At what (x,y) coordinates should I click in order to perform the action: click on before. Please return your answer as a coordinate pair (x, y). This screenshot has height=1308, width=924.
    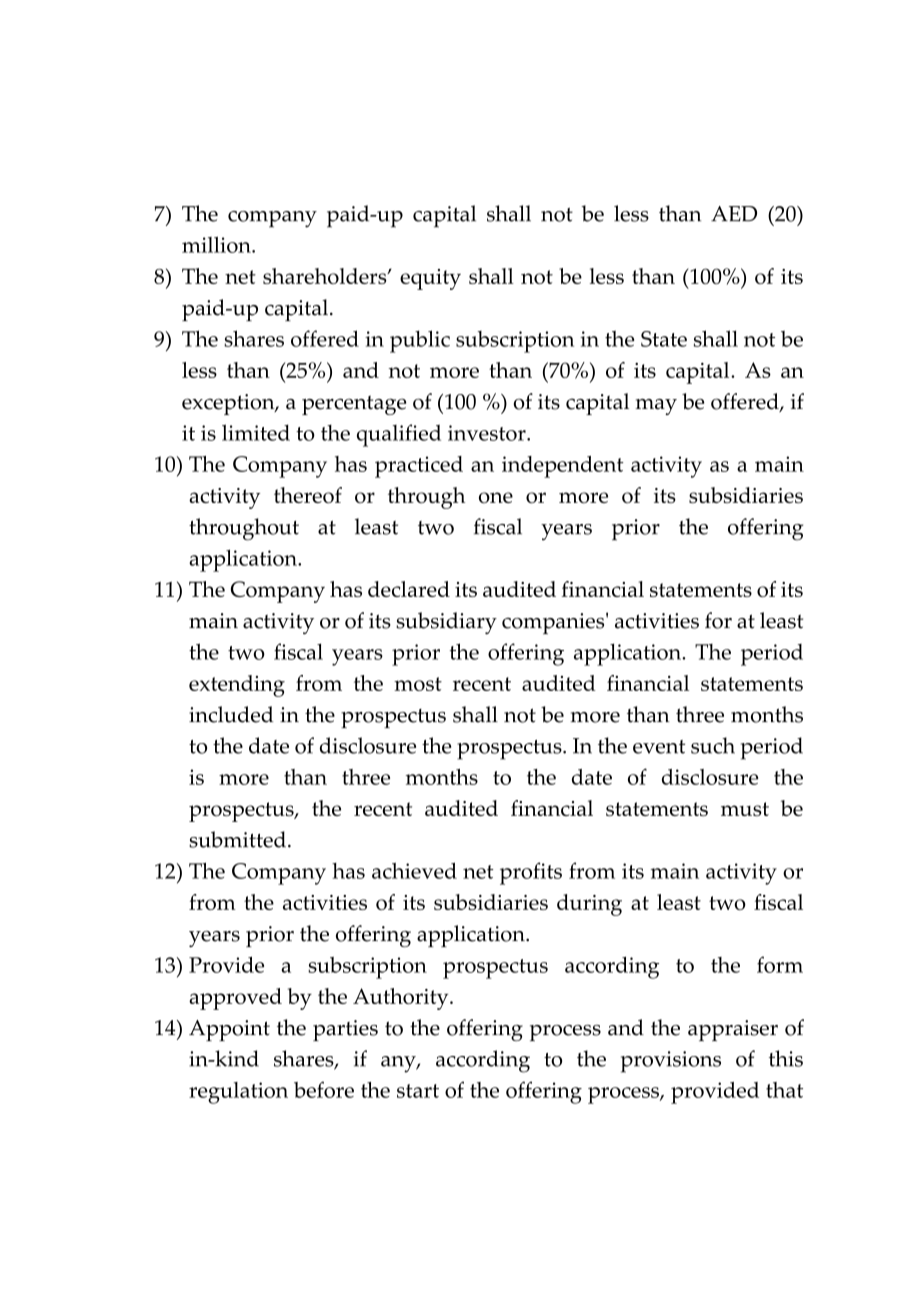
    Looking at the image, I should click on (324, 1089).
